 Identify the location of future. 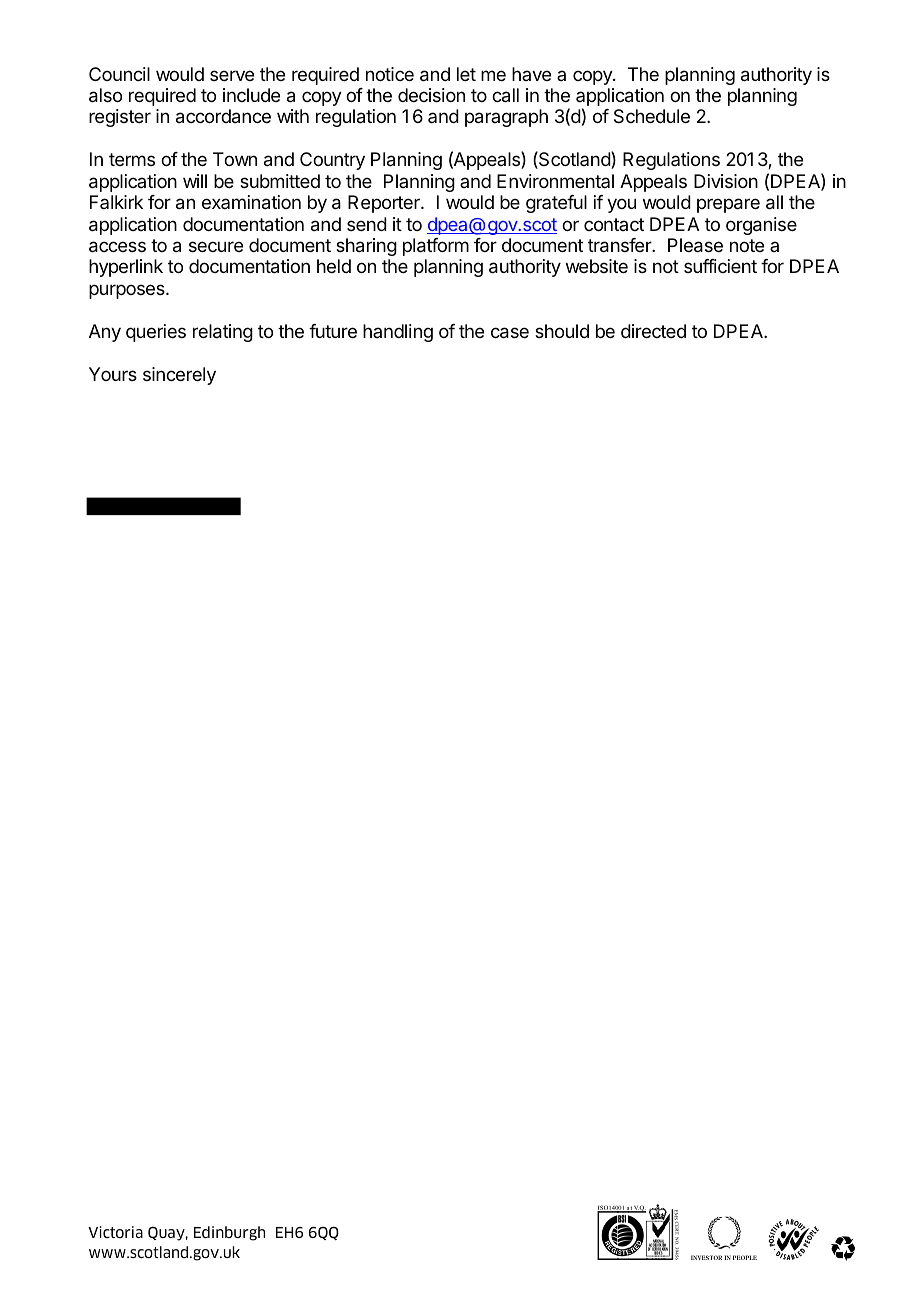
(333, 331).
